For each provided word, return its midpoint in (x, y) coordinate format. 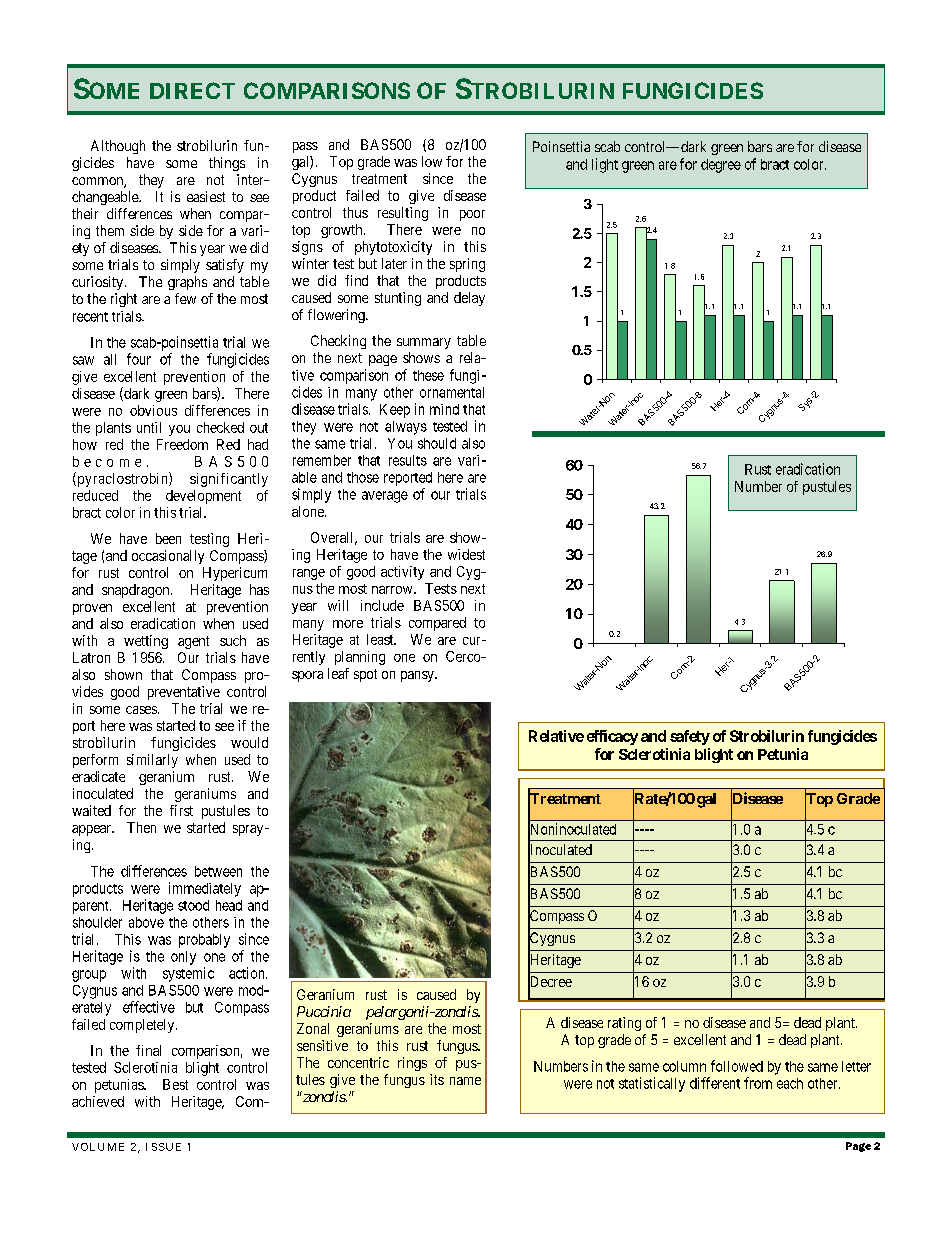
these (428, 375)
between (218, 871)
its (437, 1079)
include (382, 605)
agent (193, 642)
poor (472, 215)
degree (721, 166)
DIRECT (192, 90)
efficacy (612, 737)
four (139, 359)
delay (469, 299)
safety (690, 737)
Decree (550, 982)
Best (175, 1084)
